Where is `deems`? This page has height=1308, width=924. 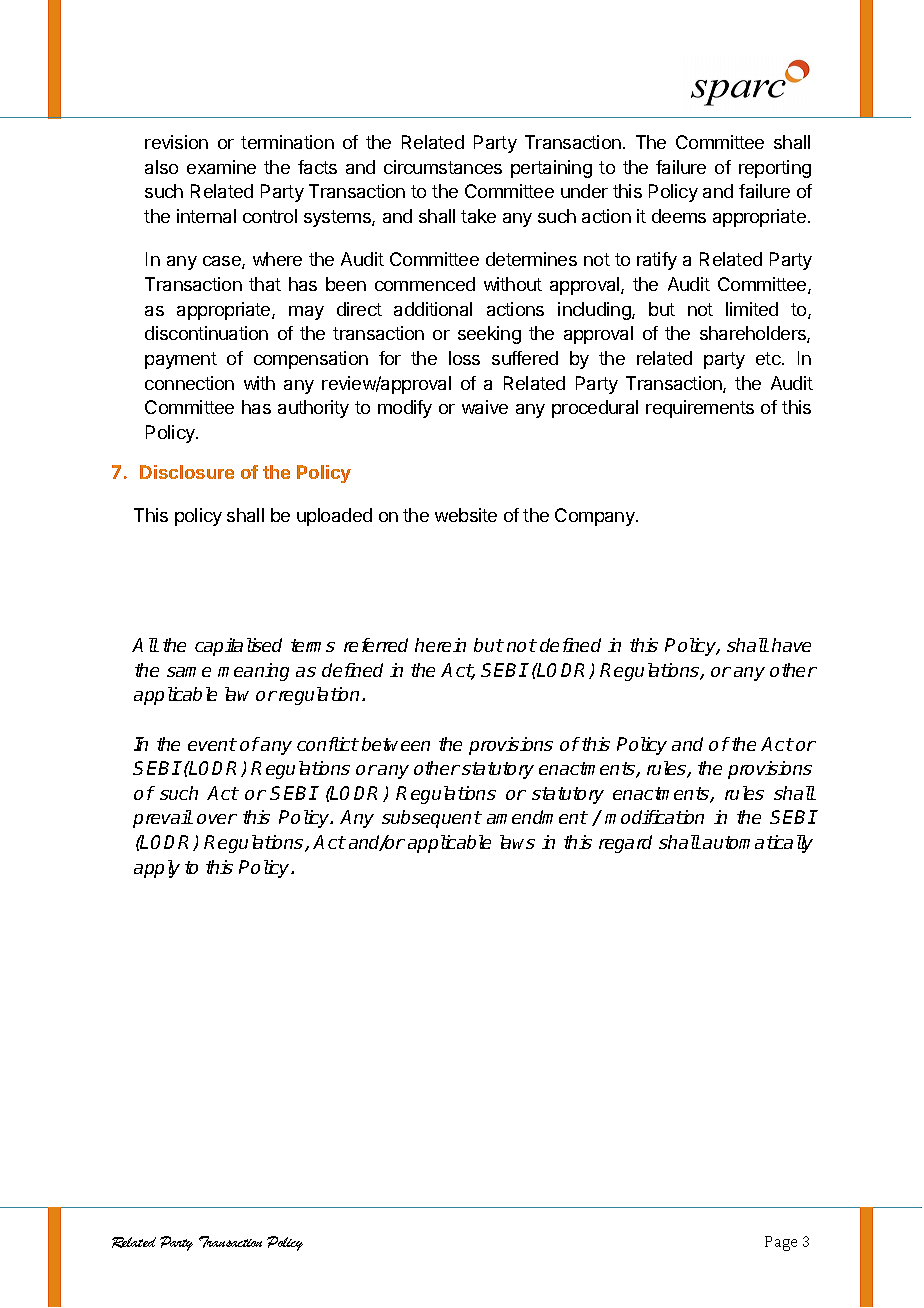
deems is located at coordinates (679, 216).
